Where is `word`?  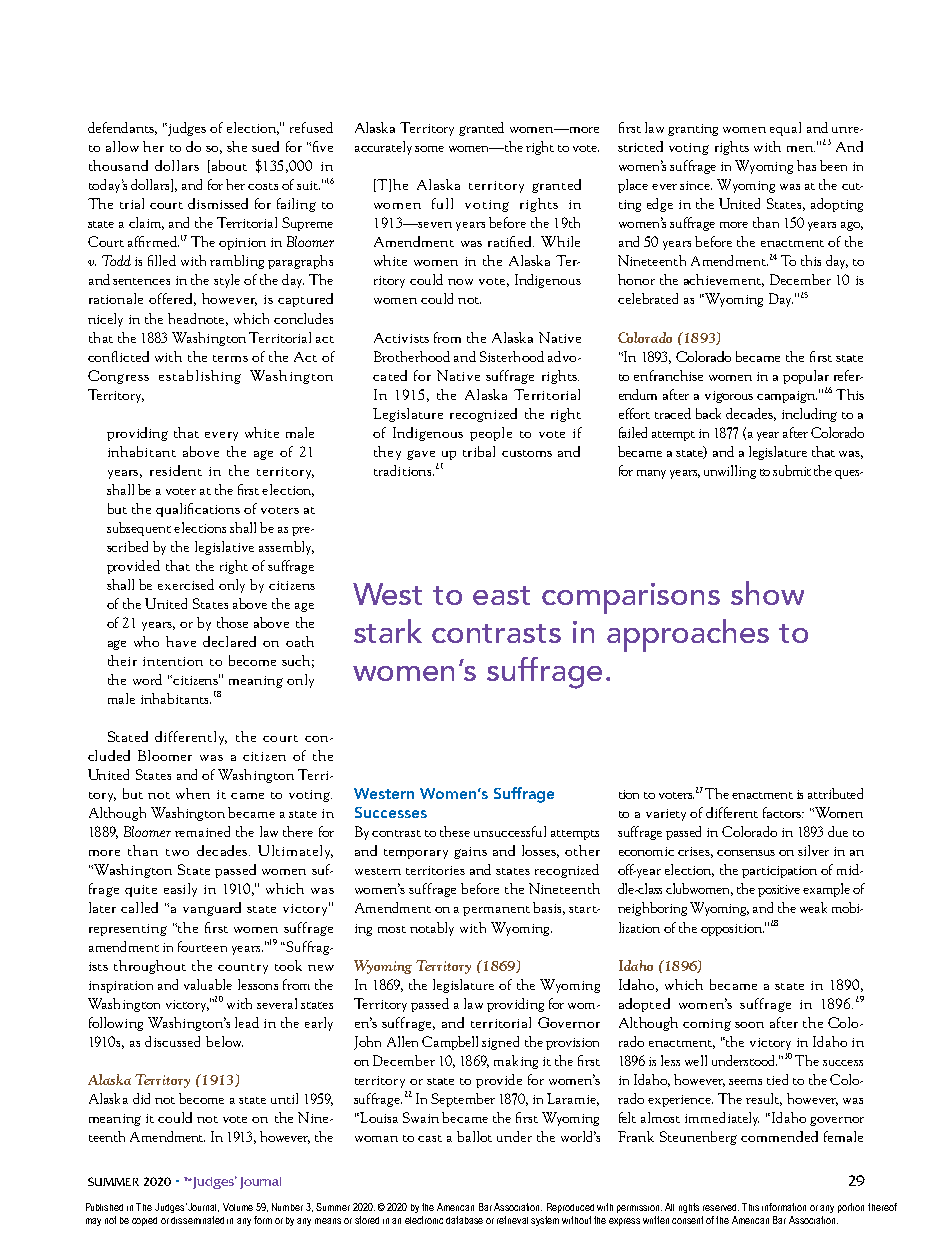 word is located at coordinates (147, 679).
